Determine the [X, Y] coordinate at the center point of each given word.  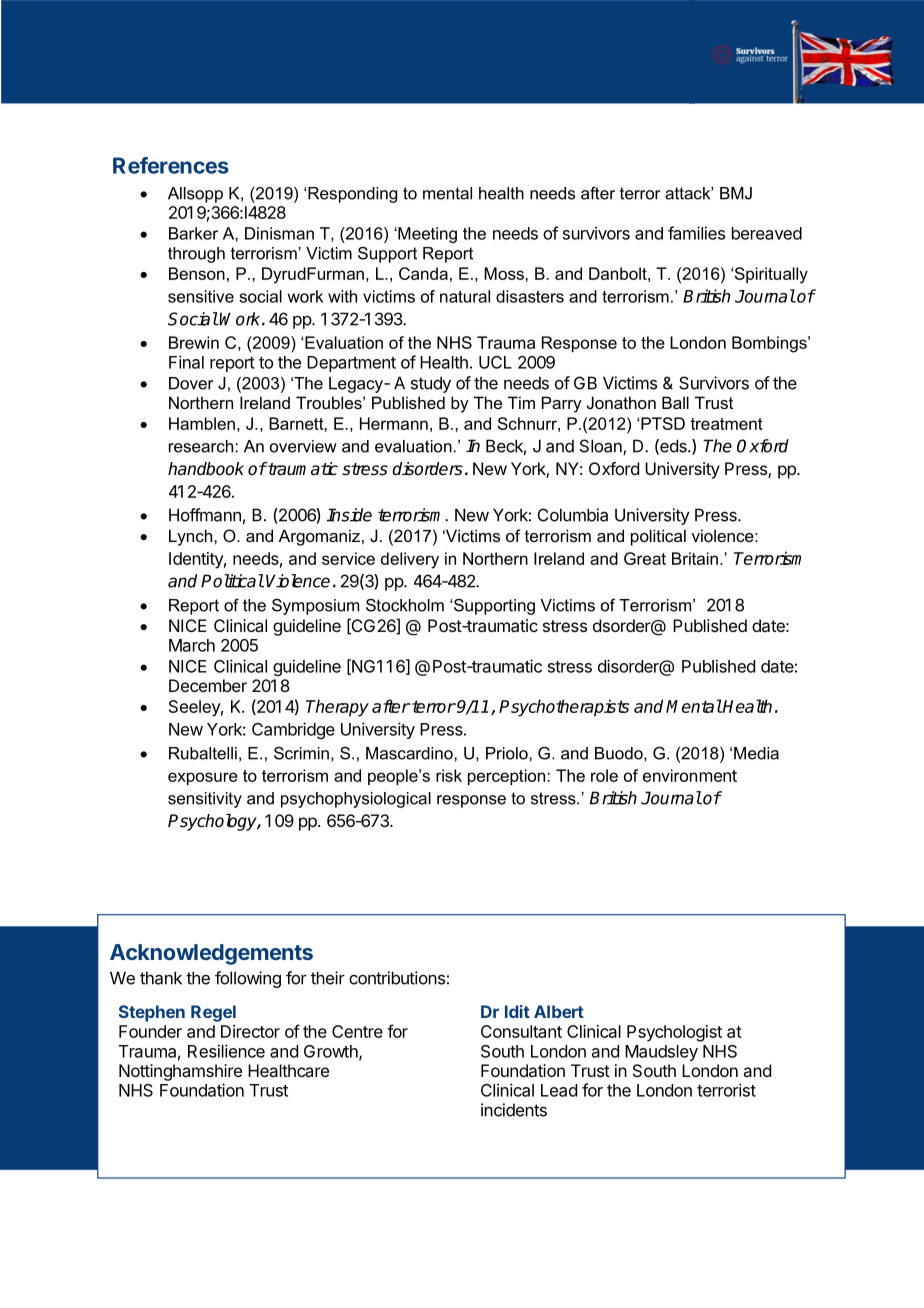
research [202, 446]
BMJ [736, 193]
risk [449, 775]
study [431, 384]
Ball [675, 402]
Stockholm [405, 605]
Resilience [226, 1051]
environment [690, 775]
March [192, 645]
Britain [695, 558]
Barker [193, 233]
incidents [514, 1110]
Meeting [426, 235]
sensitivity [205, 800]
